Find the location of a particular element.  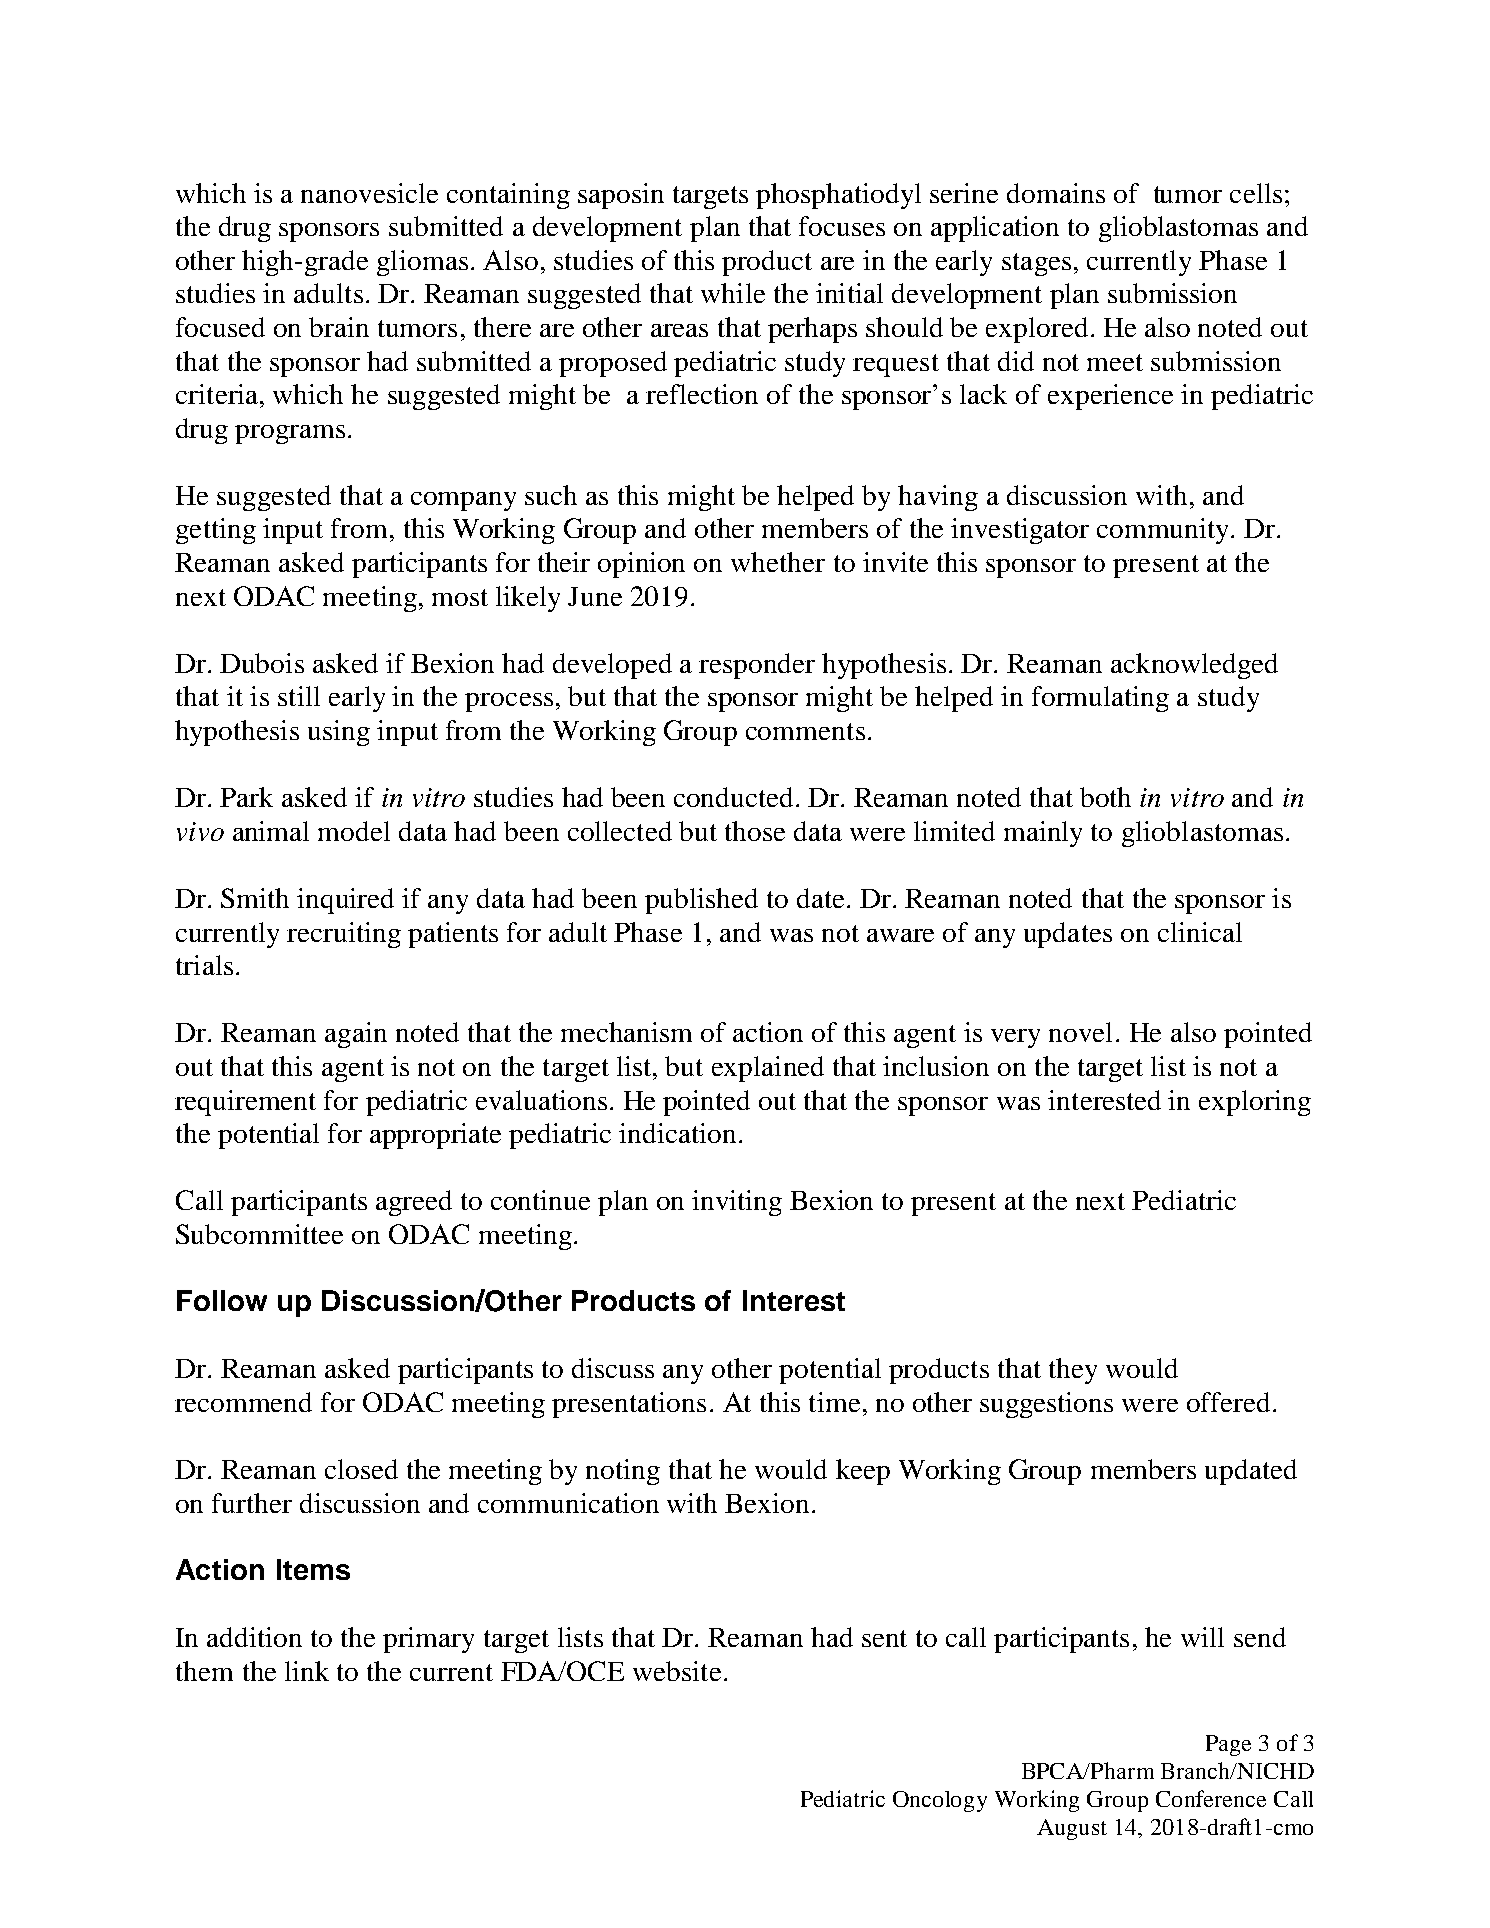

link is located at coordinates (307, 1671).
